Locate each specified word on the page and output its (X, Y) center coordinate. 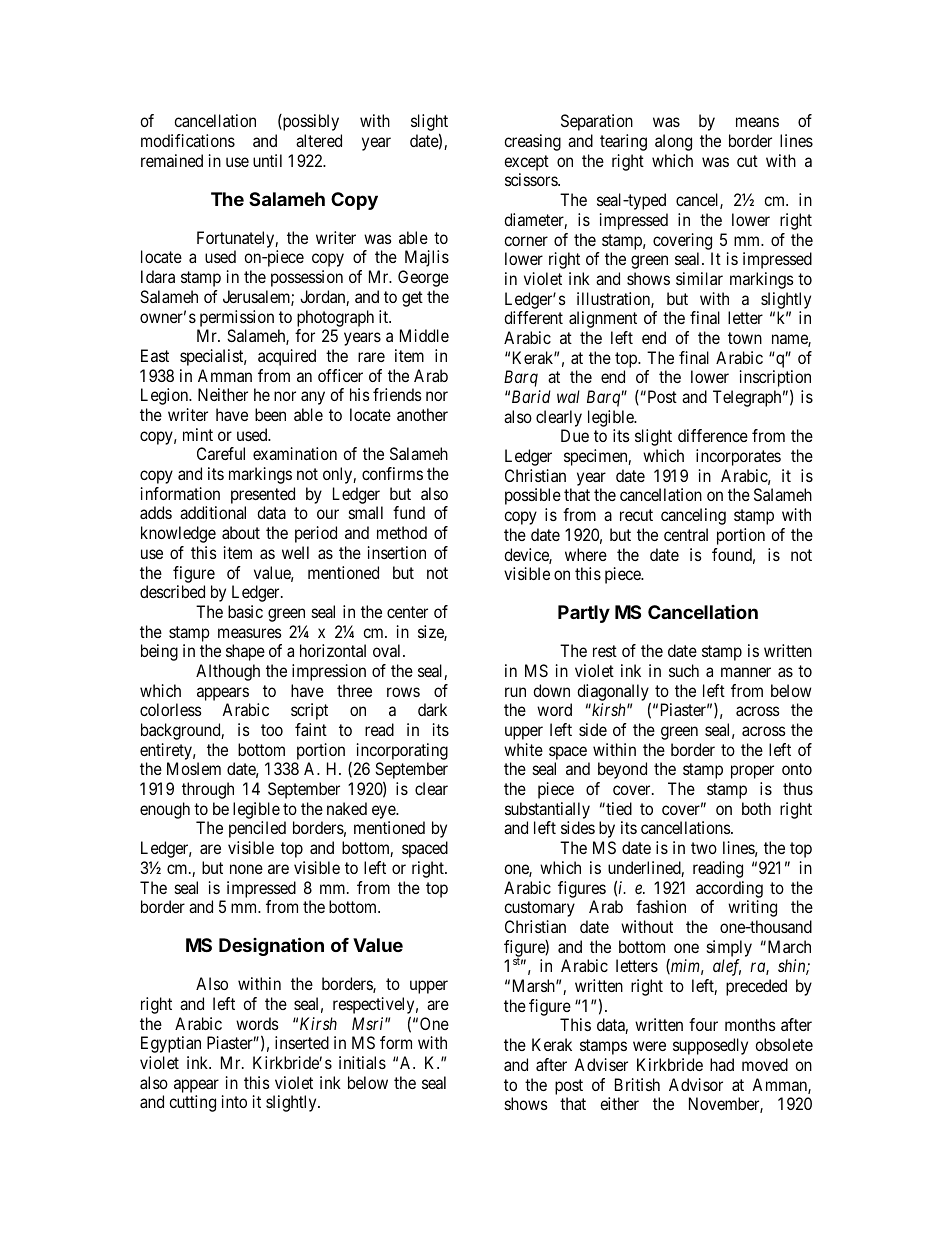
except (526, 163)
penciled (257, 829)
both (756, 808)
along (673, 142)
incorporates (738, 457)
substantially (547, 810)
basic (245, 611)
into (234, 1101)
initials (362, 1062)
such (684, 670)
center (407, 612)
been (270, 414)
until (267, 160)
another (422, 414)
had (722, 1064)
